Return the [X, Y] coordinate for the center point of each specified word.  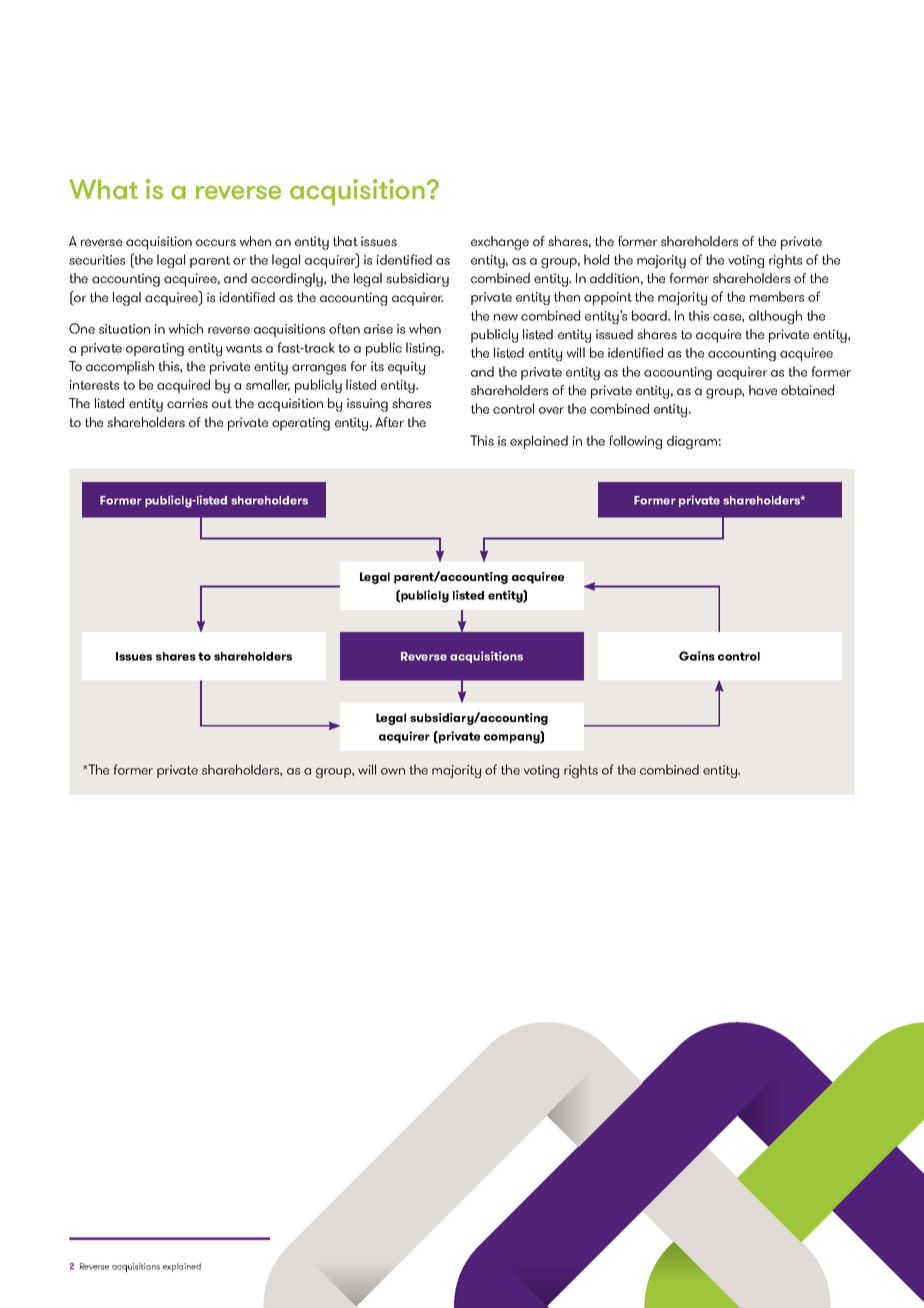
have [763, 390]
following [635, 442]
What [103, 189]
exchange [500, 243]
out [222, 403]
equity [406, 368]
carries [187, 403]
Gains [697, 656]
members [777, 296]
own [393, 771]
